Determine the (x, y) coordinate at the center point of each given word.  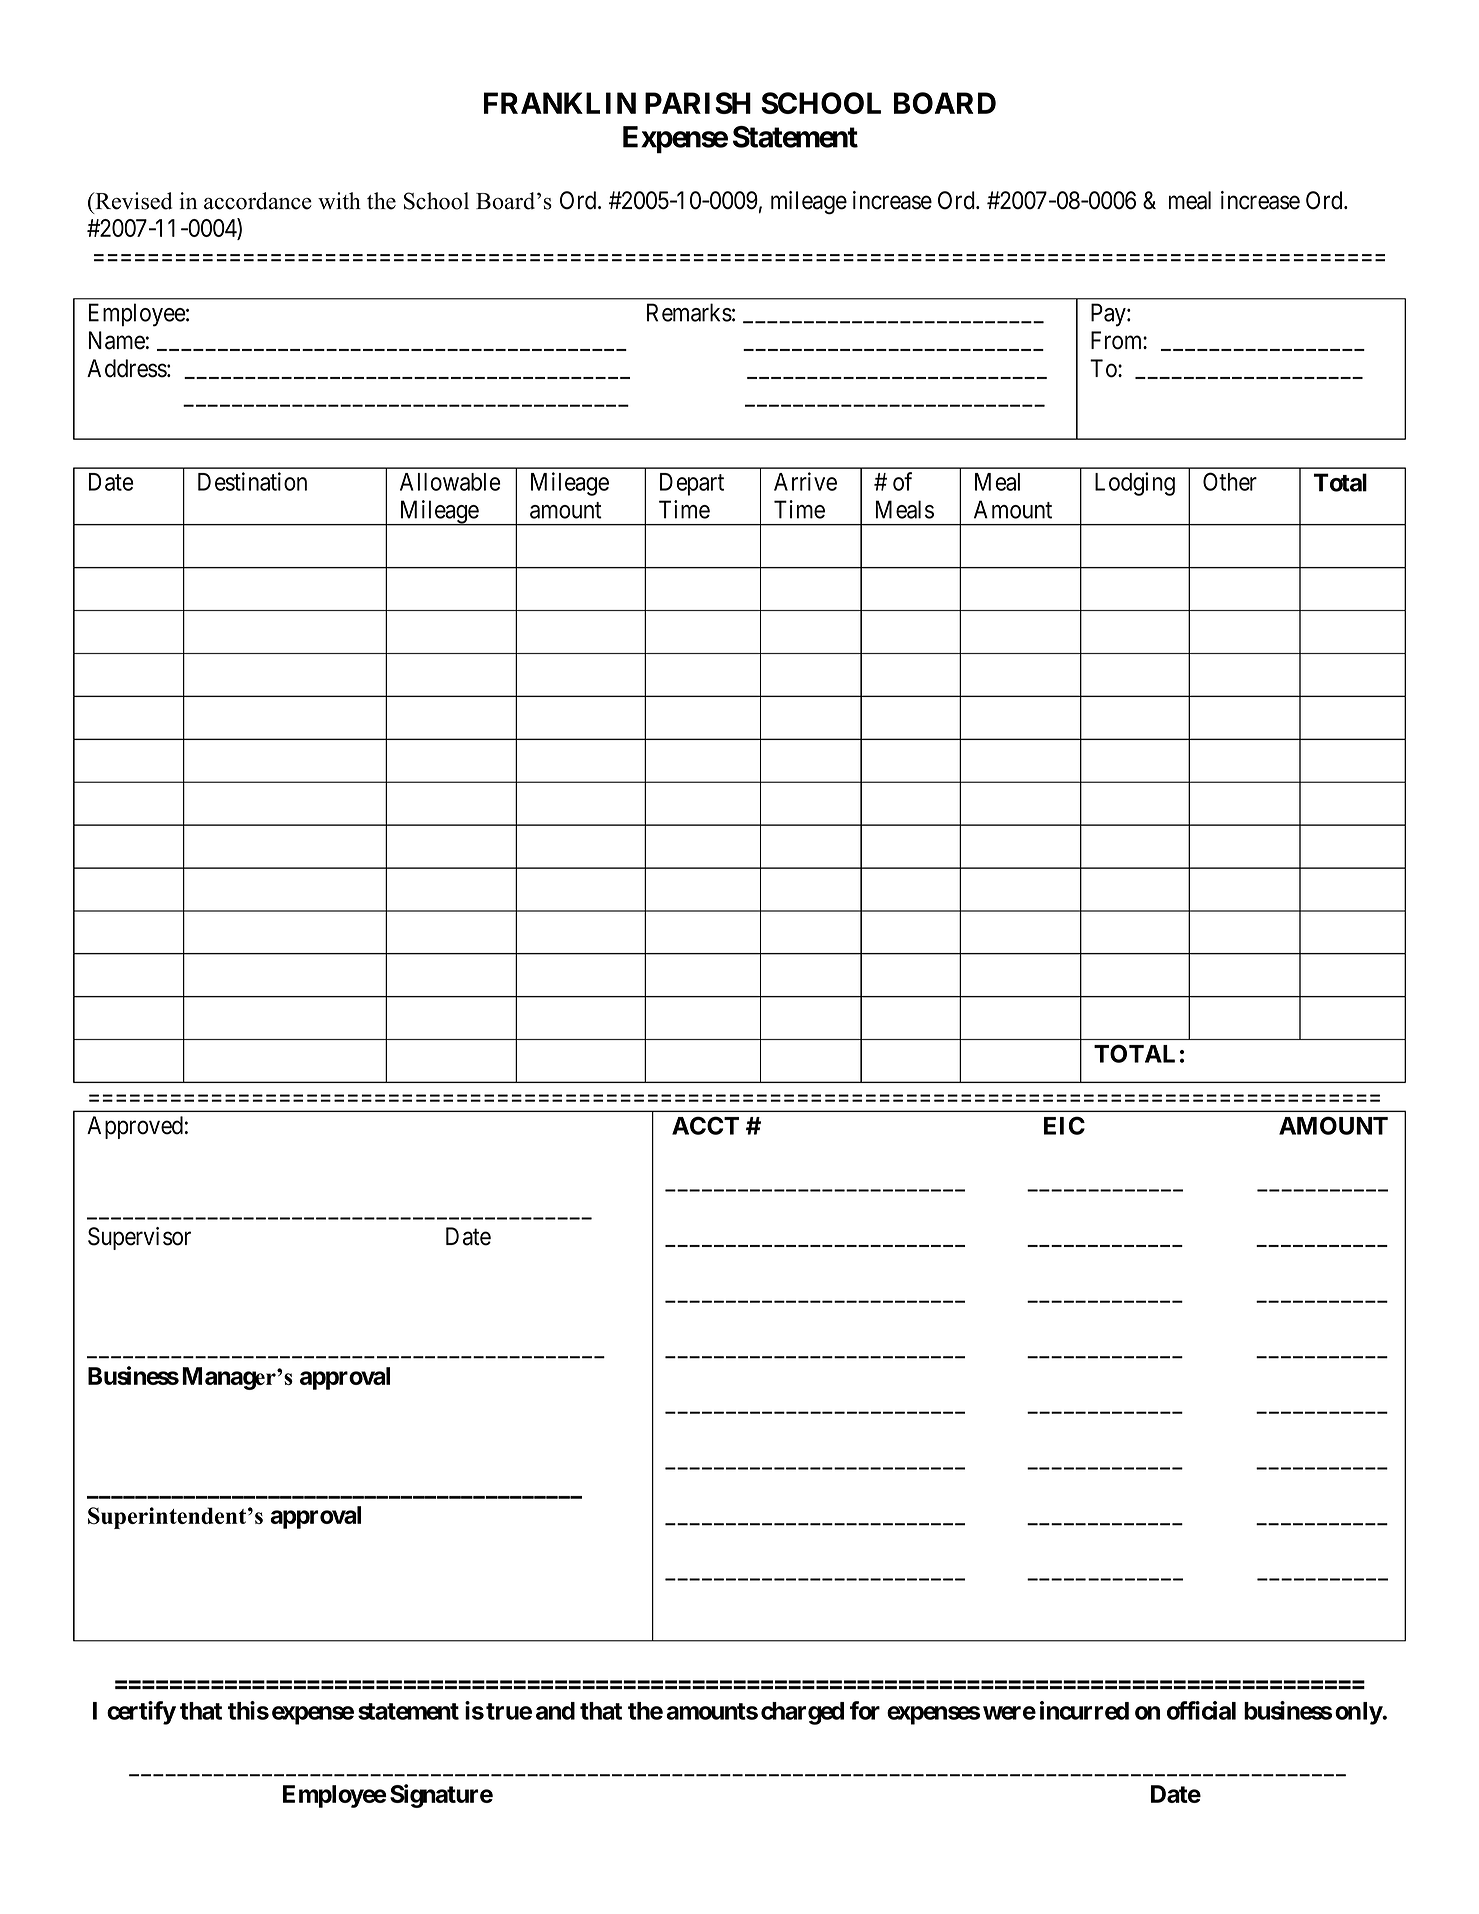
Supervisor (139, 1238)
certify (141, 1713)
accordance (258, 201)
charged (802, 1713)
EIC (1064, 1125)
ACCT (705, 1125)
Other (1230, 481)
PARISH (698, 103)
